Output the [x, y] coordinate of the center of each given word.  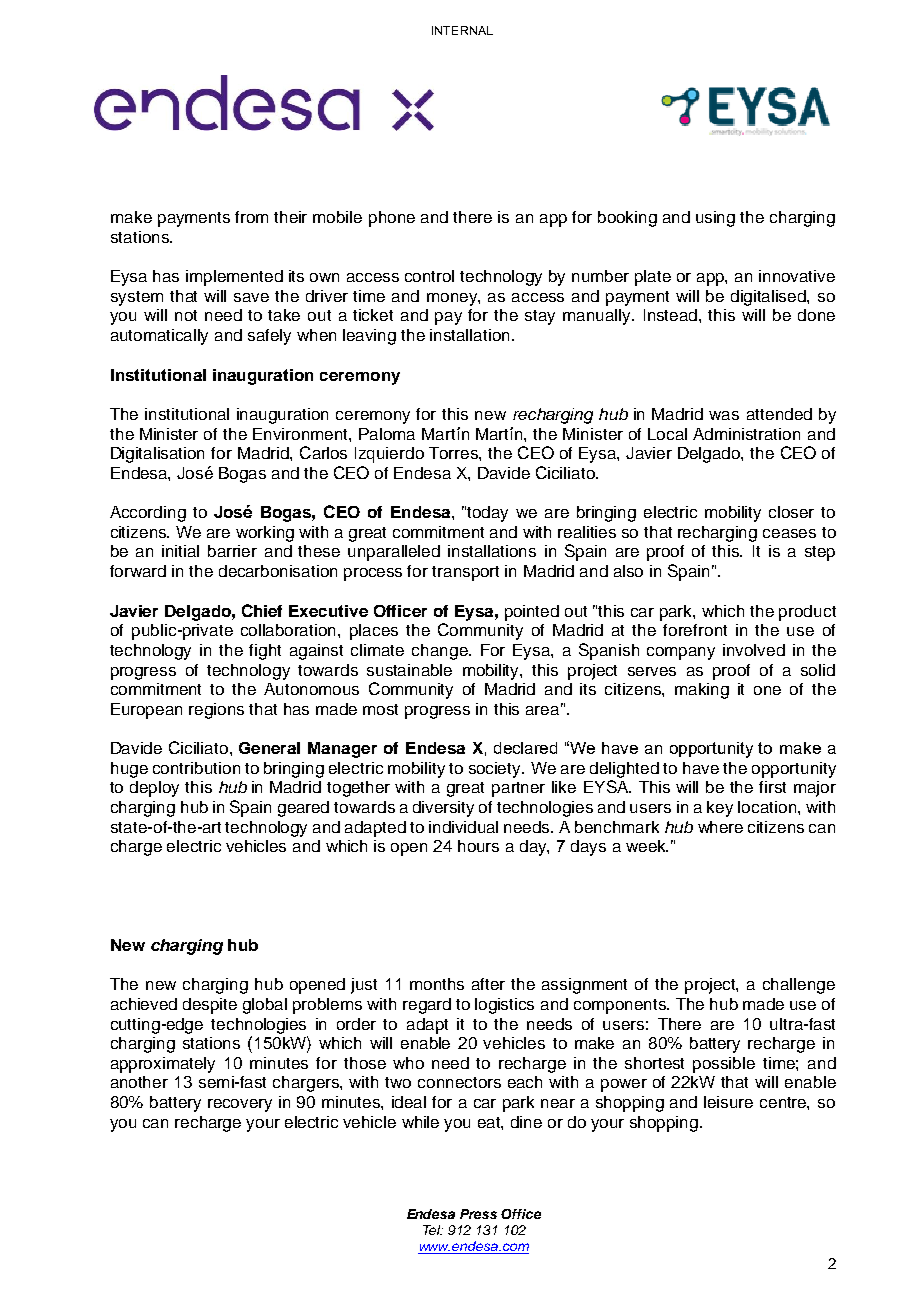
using [715, 219]
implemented [234, 278]
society [496, 770]
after [488, 984]
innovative [797, 276]
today [487, 514]
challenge [799, 986]
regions [216, 711]
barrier [232, 551]
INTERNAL [462, 30]
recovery [240, 1105]
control [429, 276]
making [702, 691]
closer [791, 512]
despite [210, 1006]
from [251, 217]
